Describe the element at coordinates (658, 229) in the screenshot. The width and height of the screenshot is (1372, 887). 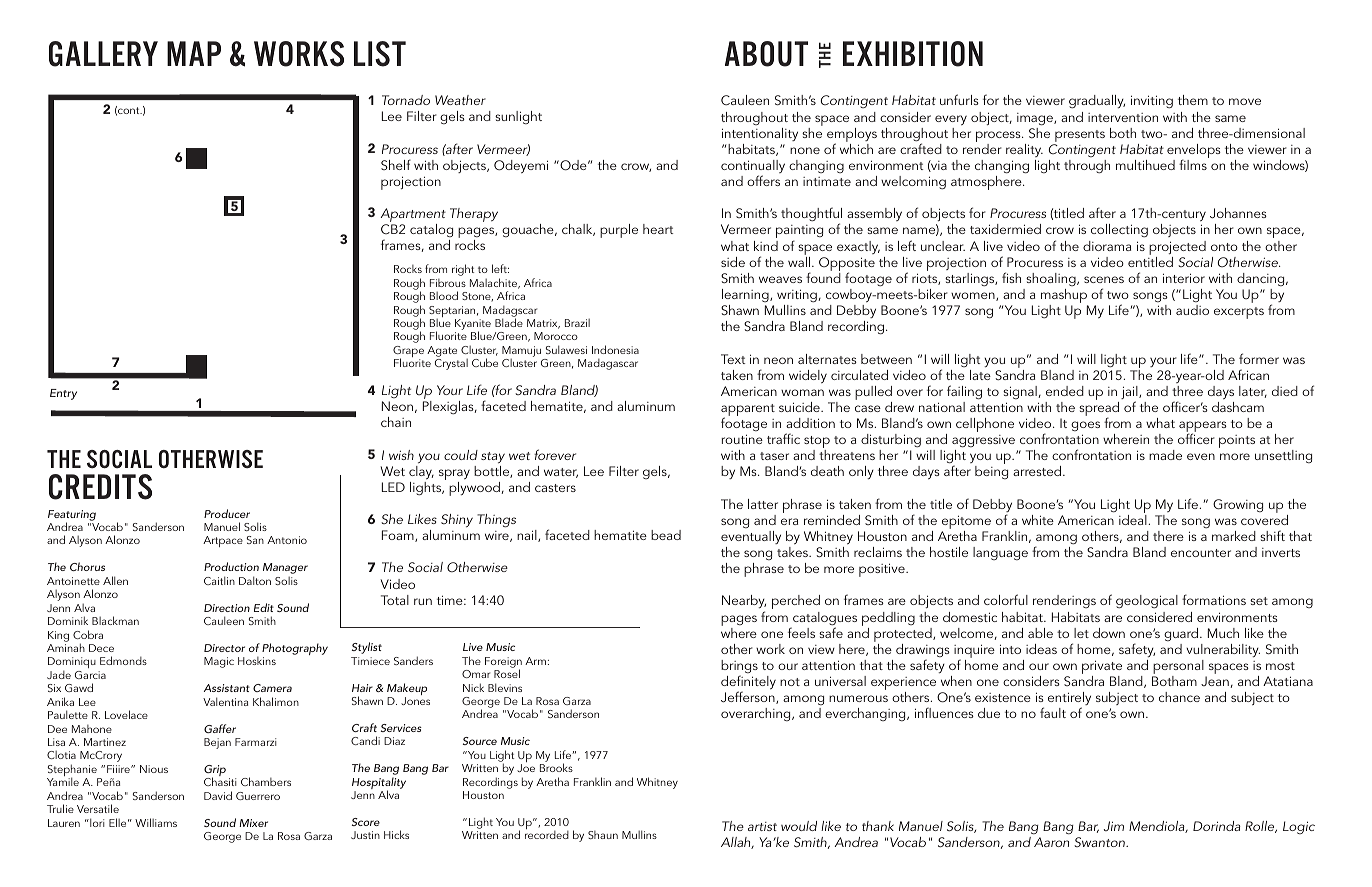
I see `heart` at that location.
